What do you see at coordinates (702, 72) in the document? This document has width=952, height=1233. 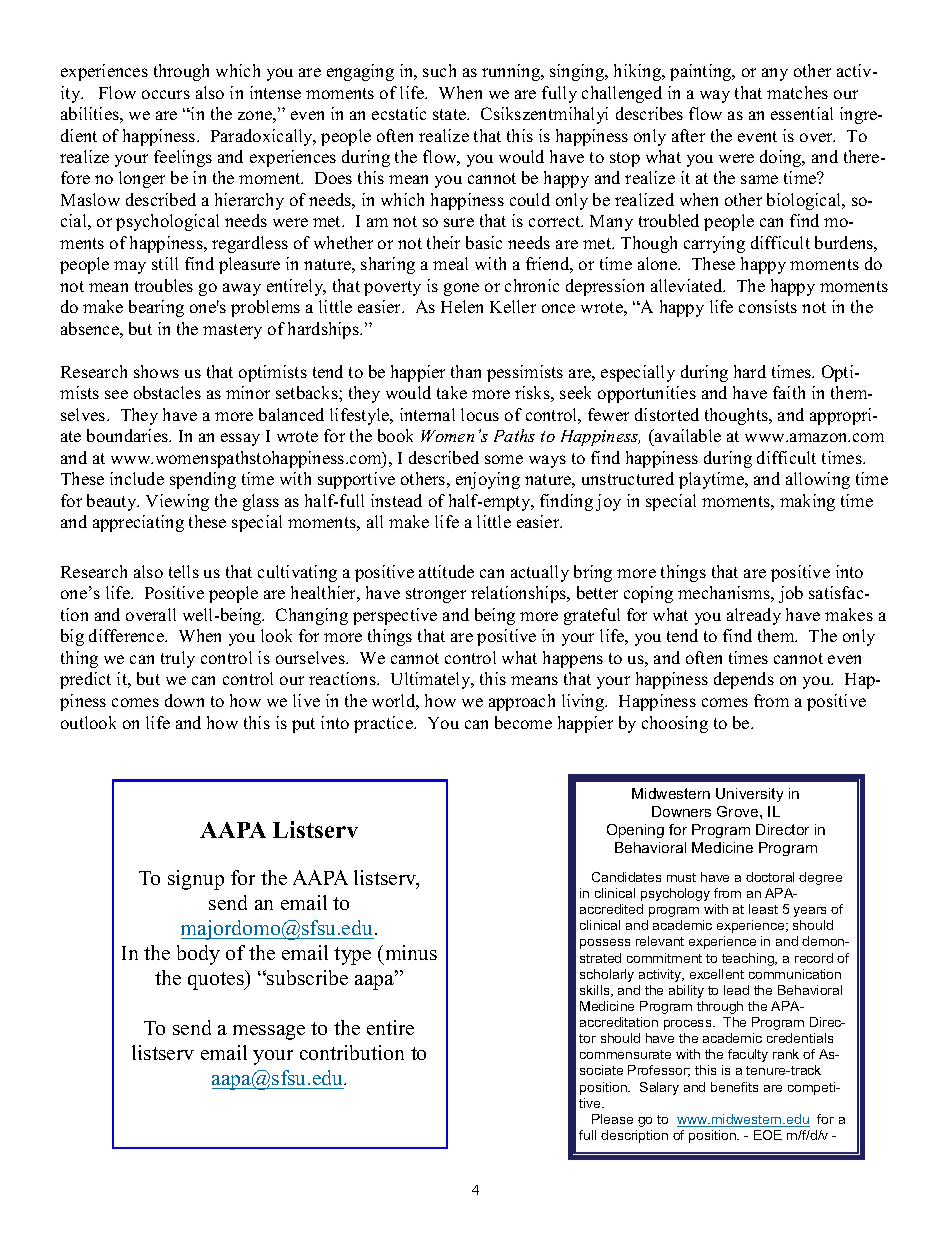 I see `painting` at bounding box center [702, 72].
